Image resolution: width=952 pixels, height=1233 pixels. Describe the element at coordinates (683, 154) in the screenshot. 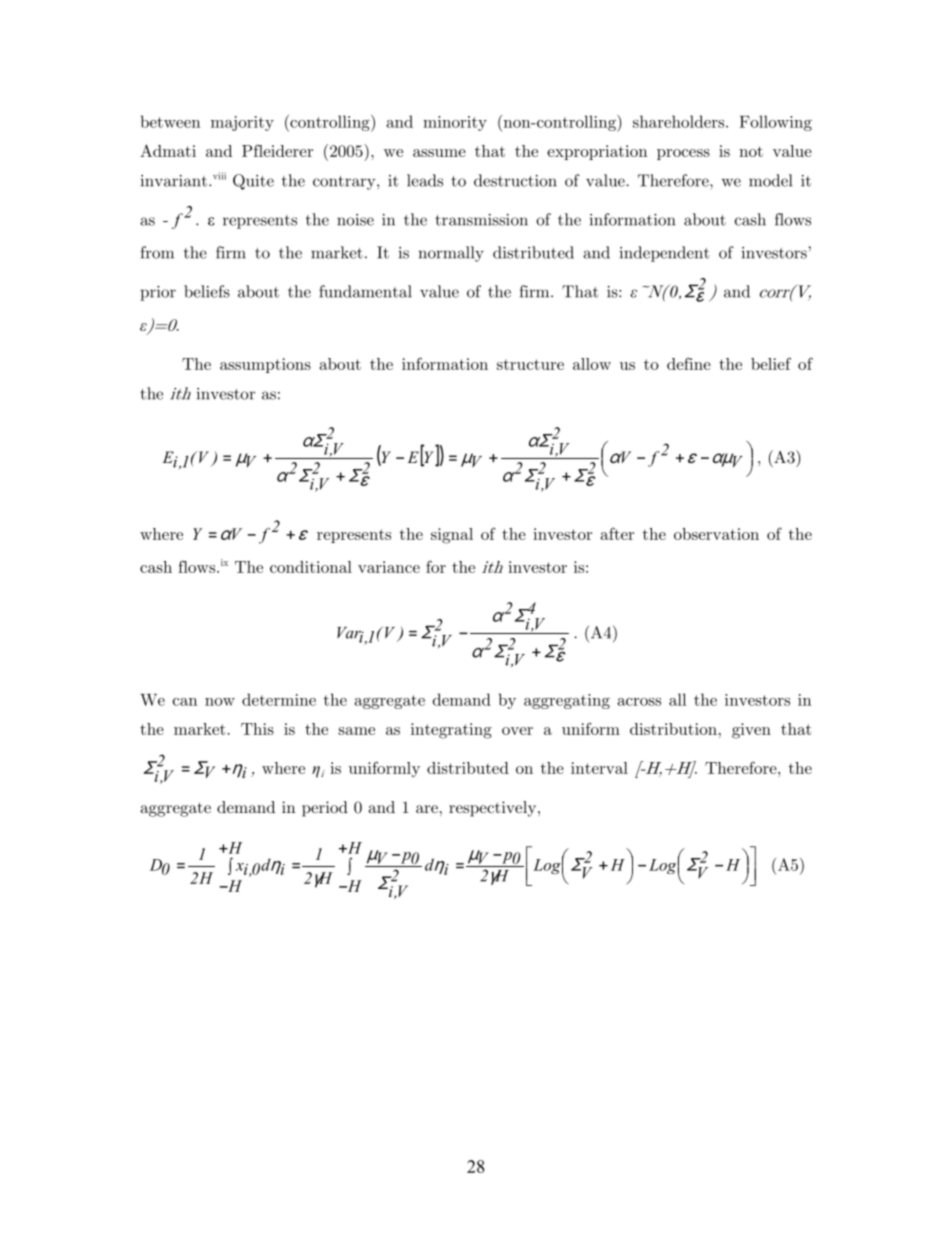

I see `process` at that location.
